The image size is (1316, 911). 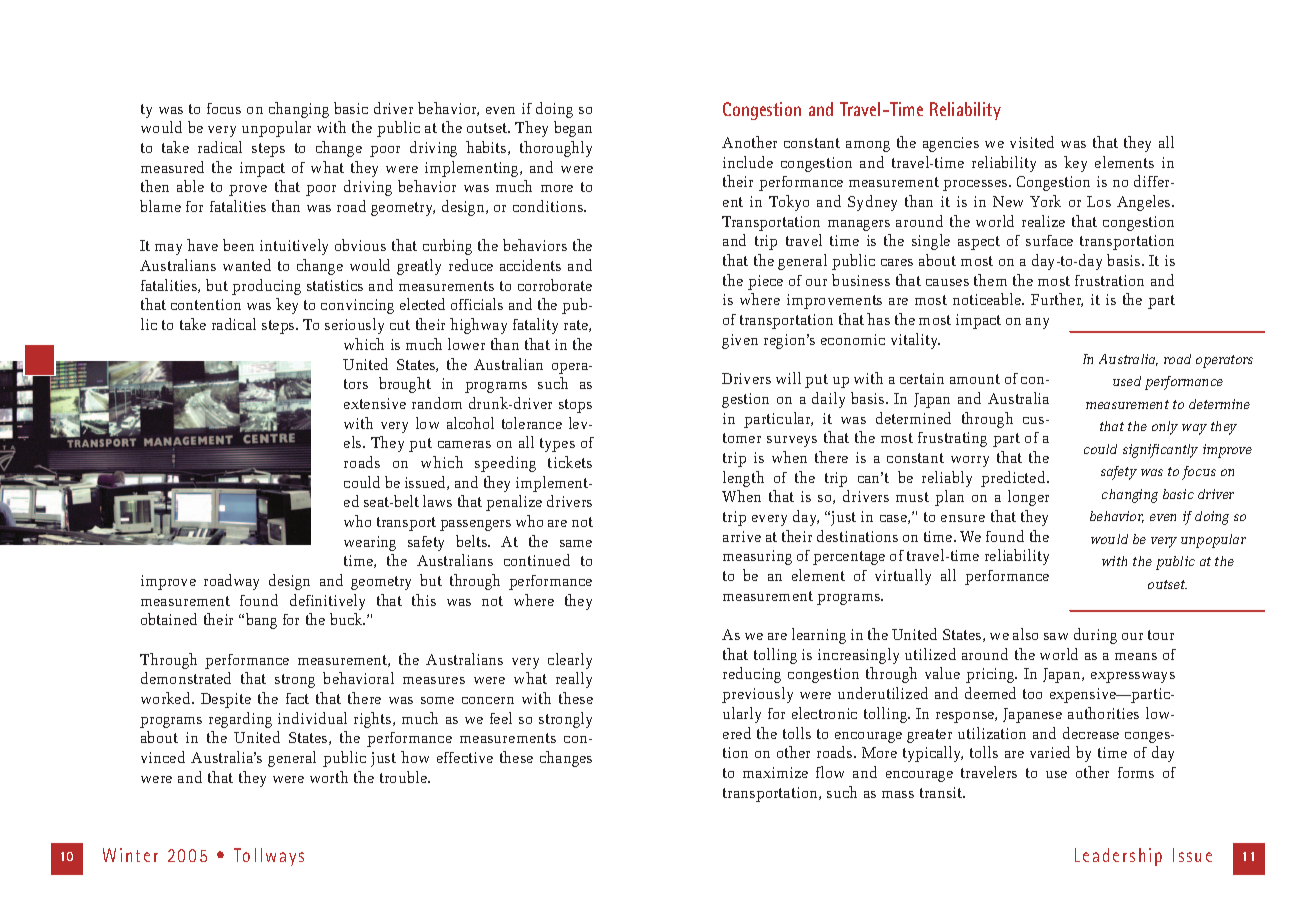 I want to click on maximize, so click(x=775, y=772).
